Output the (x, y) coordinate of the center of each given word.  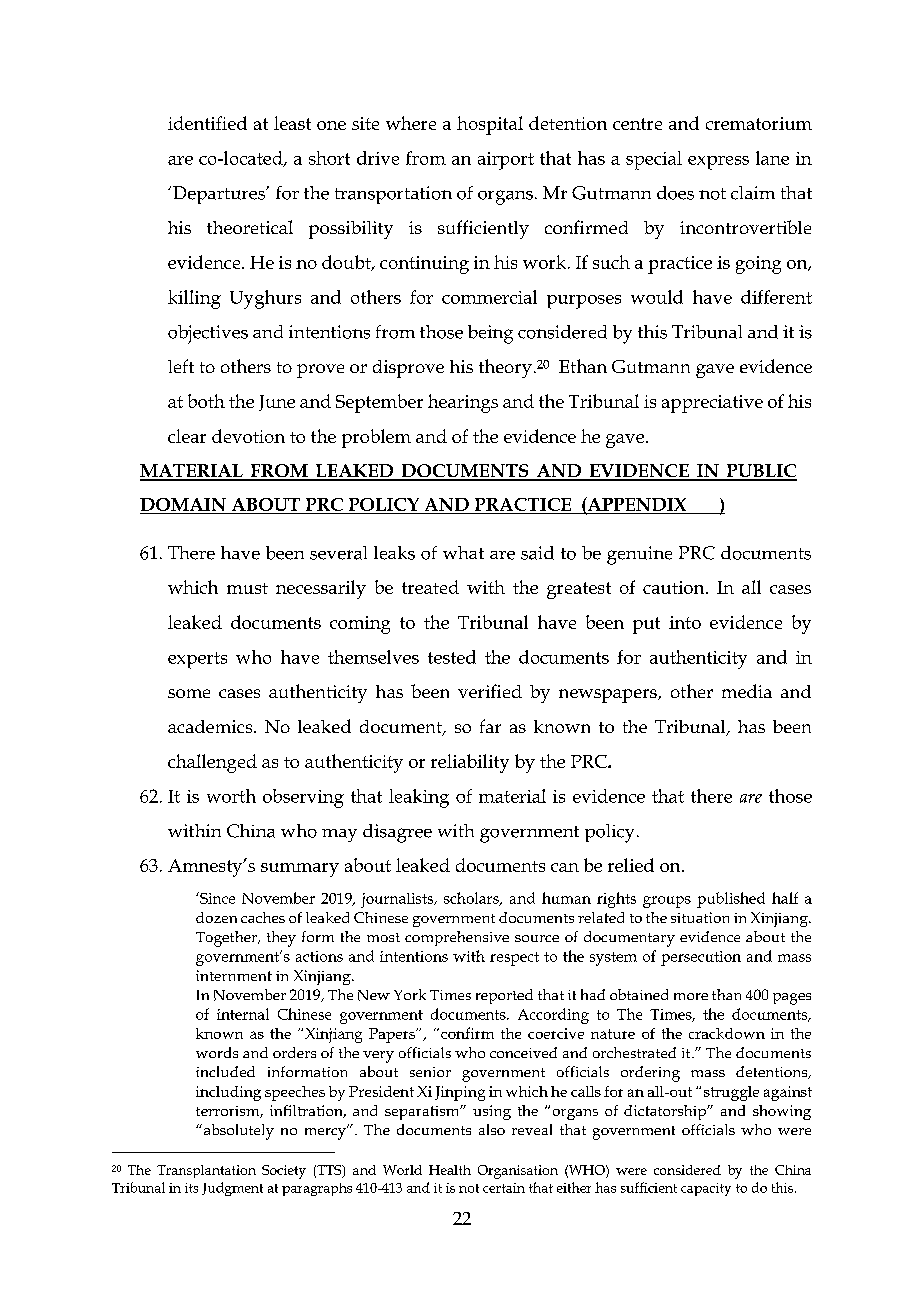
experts (197, 660)
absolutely (237, 1132)
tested (452, 657)
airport (506, 161)
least (292, 123)
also (492, 1129)
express (718, 163)
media (747, 691)
